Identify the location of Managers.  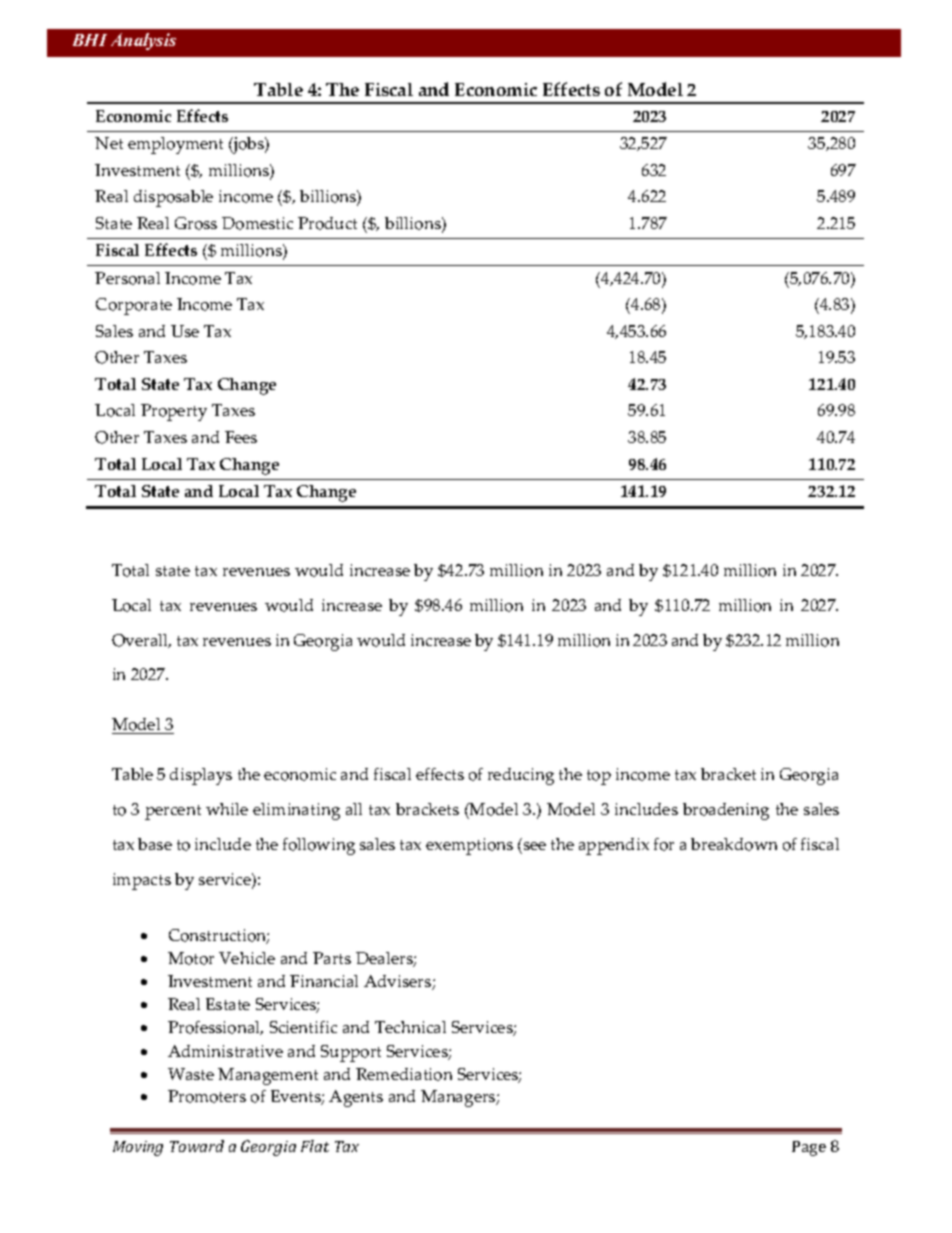
(459, 1098).
